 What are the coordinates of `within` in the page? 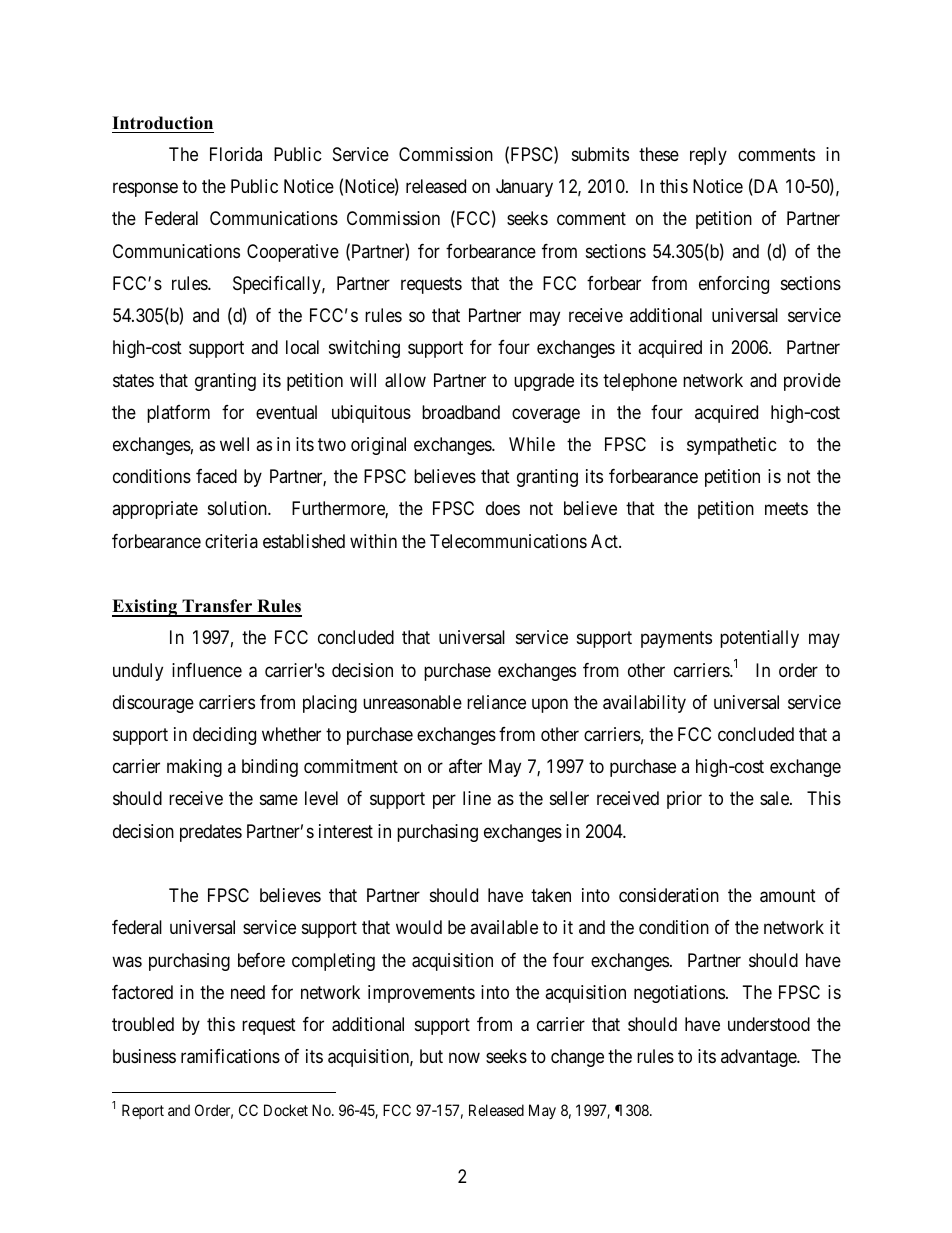 It's located at (373, 541).
